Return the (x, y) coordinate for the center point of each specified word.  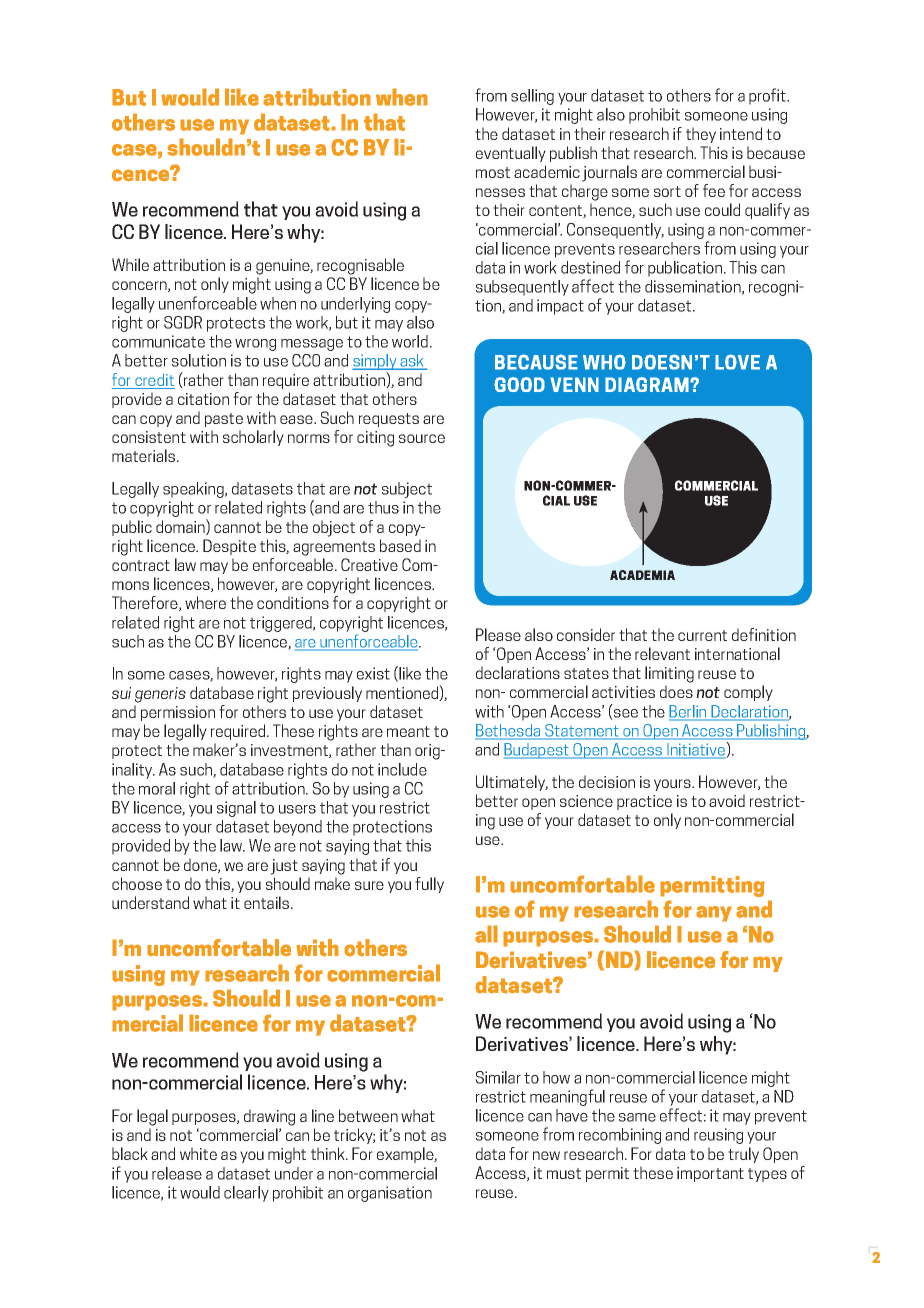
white (198, 1153)
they (701, 135)
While (130, 264)
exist (373, 673)
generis (160, 695)
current (702, 635)
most (493, 172)
